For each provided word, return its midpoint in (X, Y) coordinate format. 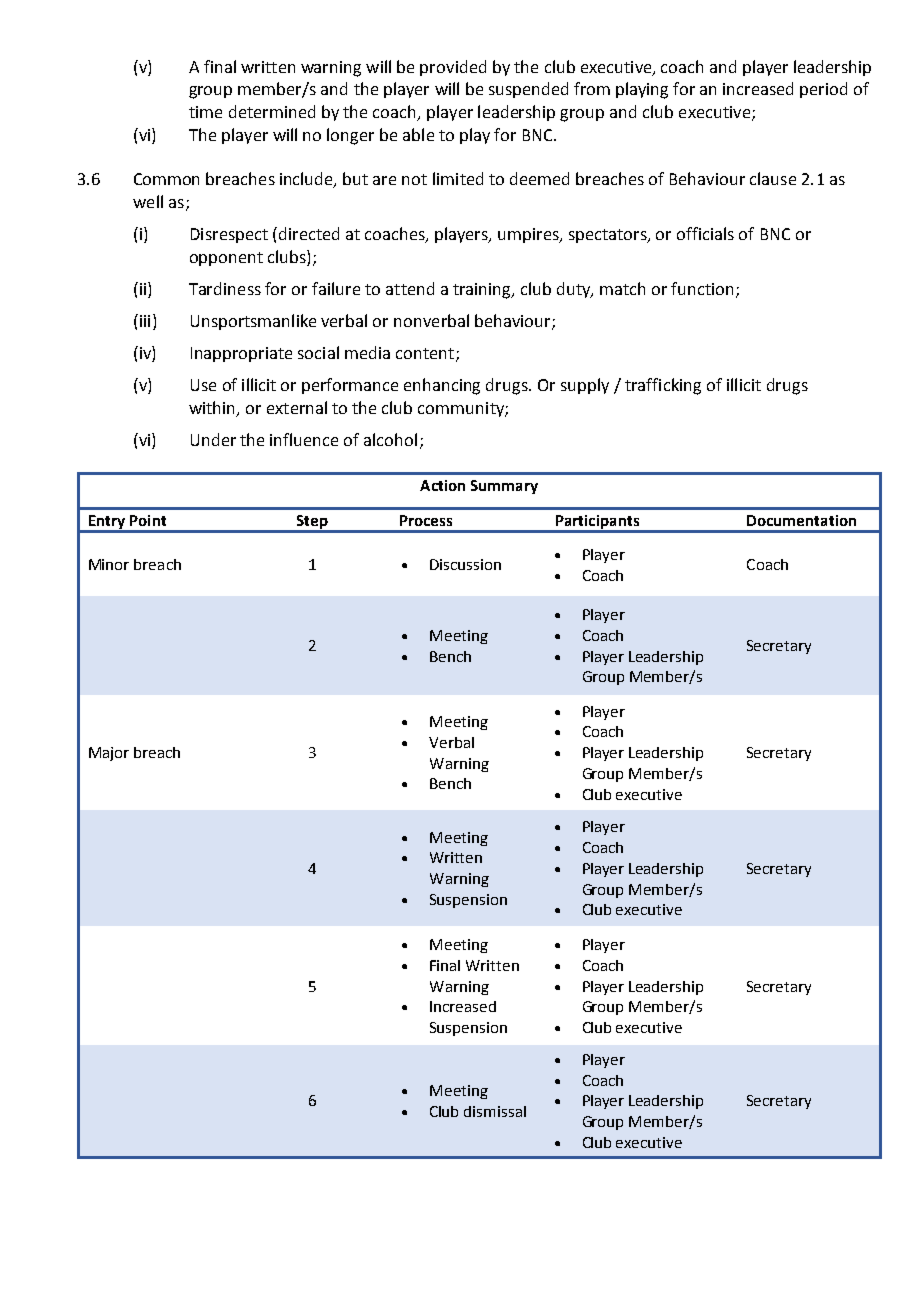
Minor (109, 564)
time (205, 112)
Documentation (801, 520)
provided (453, 68)
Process (426, 520)
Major (109, 754)
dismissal (495, 1111)
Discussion (465, 564)
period (823, 90)
